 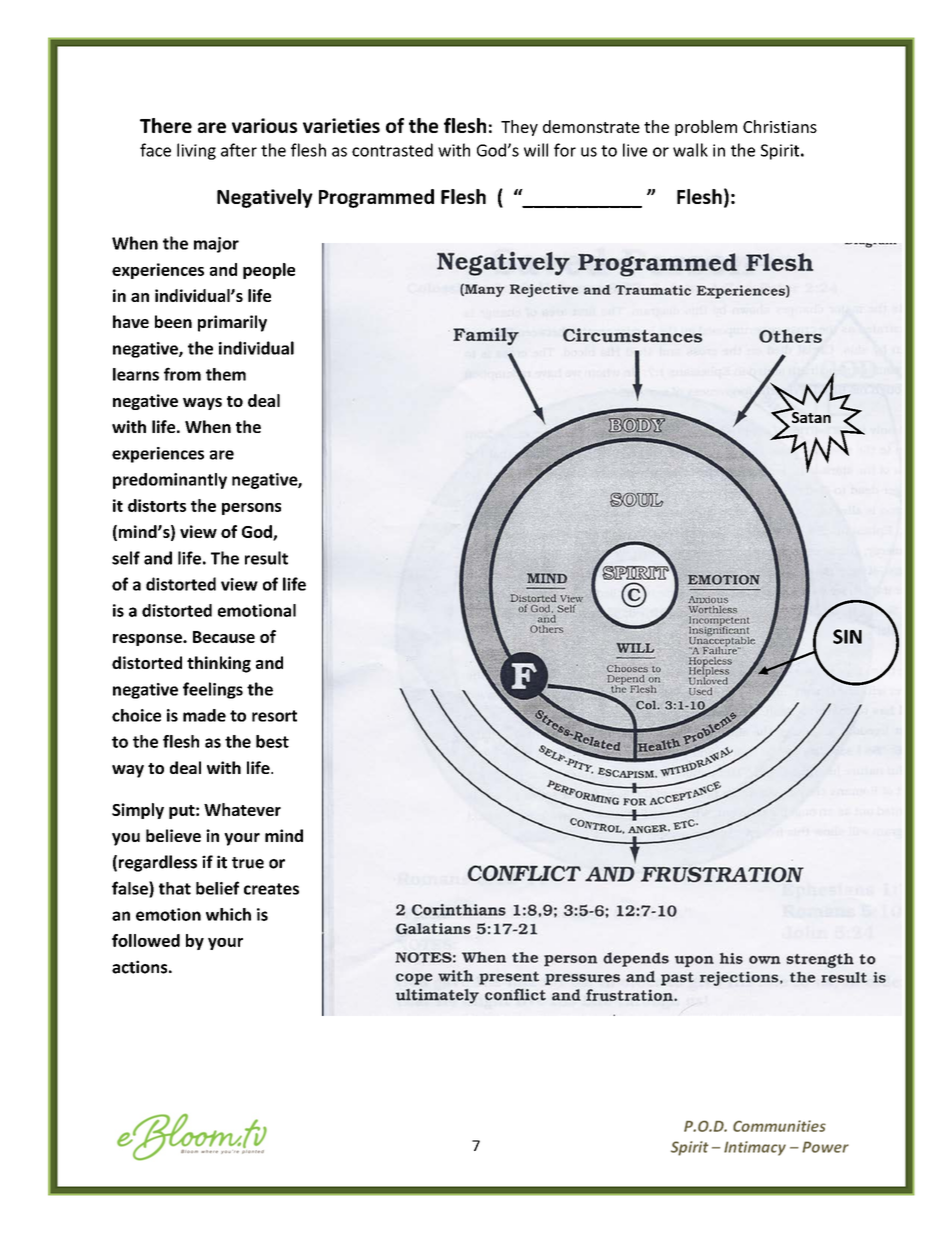 I want to click on SIN, so click(x=847, y=636).
